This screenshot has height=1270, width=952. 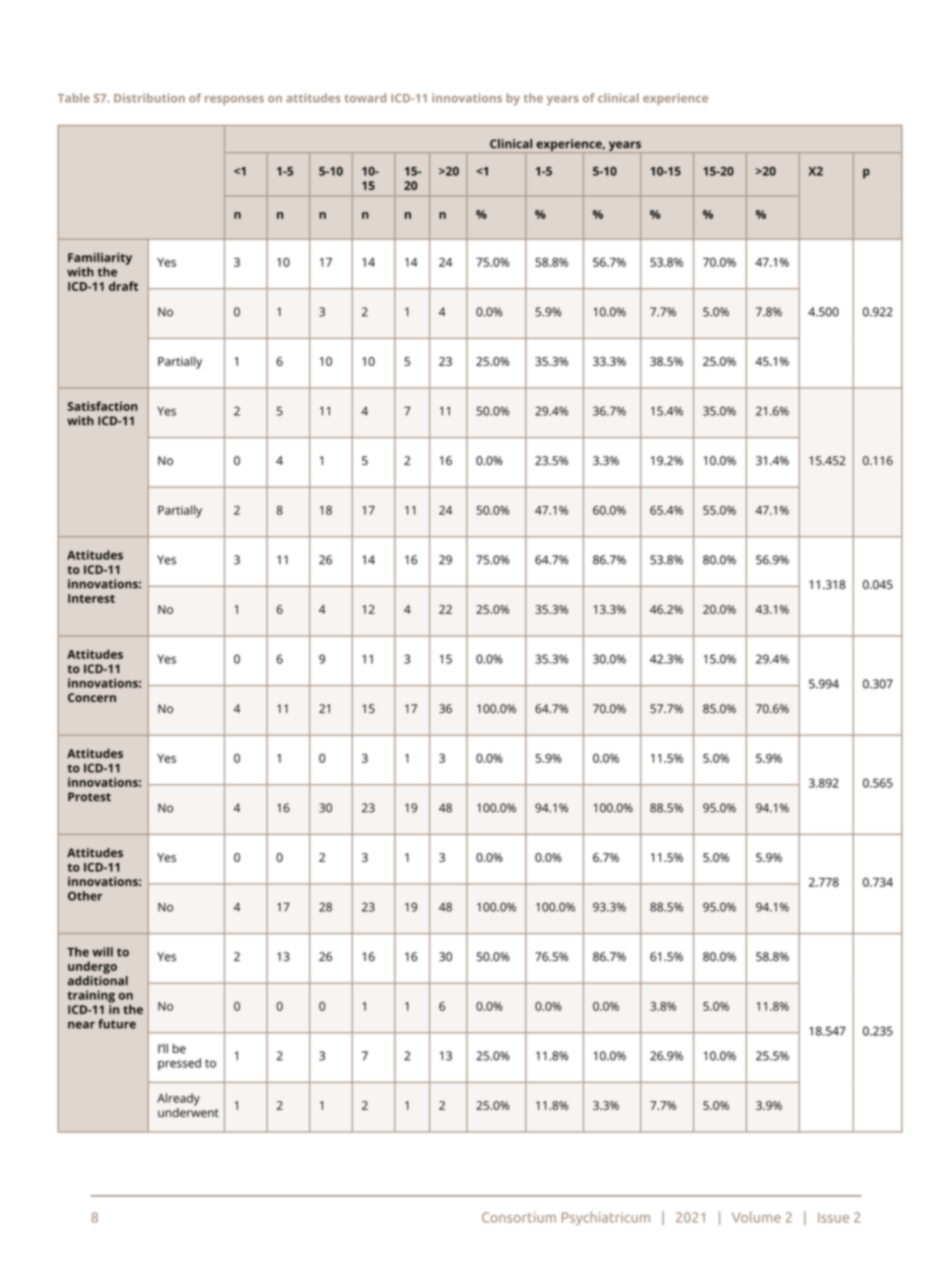 I want to click on Distribution, so click(x=149, y=98).
